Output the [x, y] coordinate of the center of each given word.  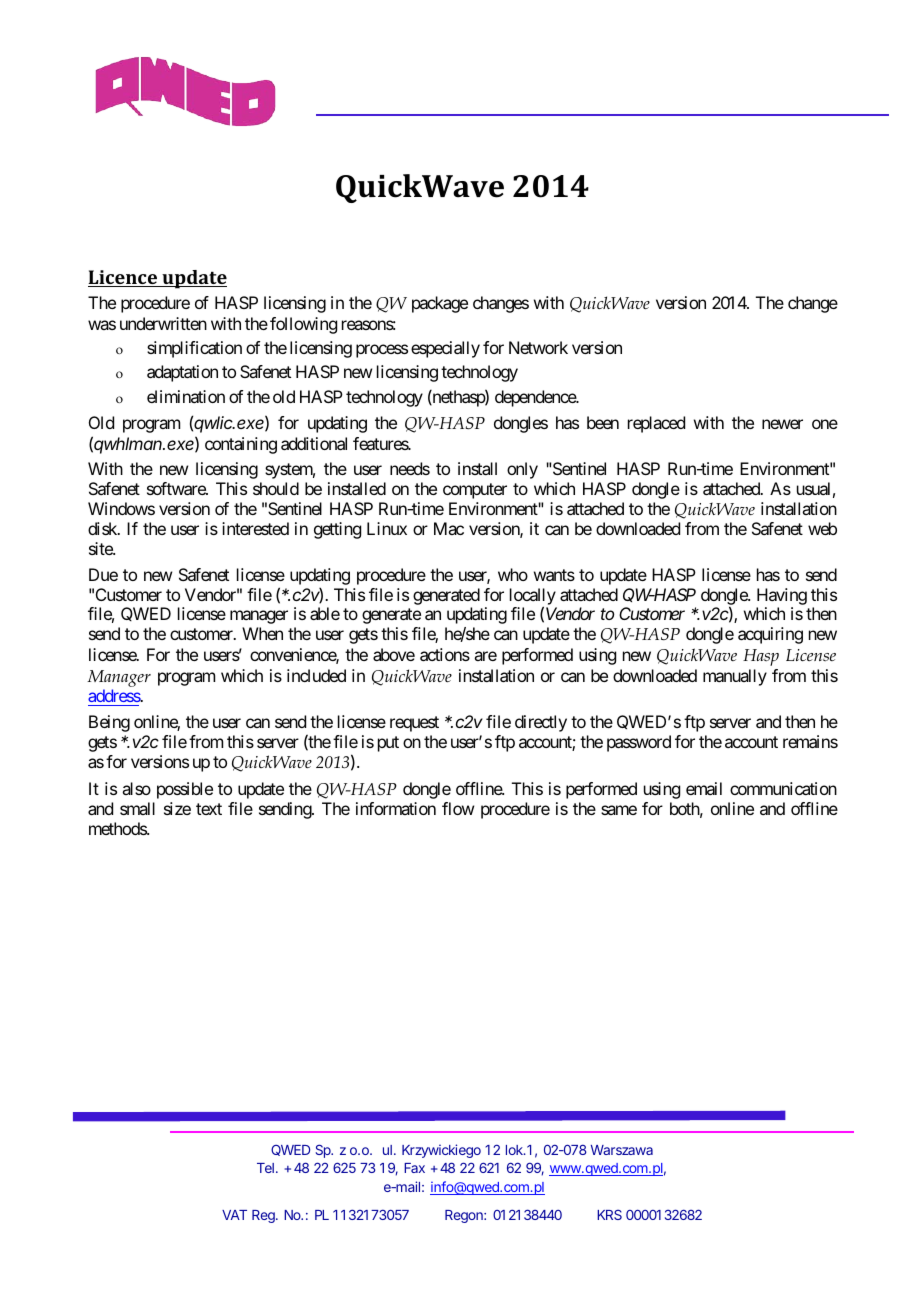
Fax [414, 1168]
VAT [234, 1215]
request [414, 724]
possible [185, 790]
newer [782, 424]
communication [783, 788]
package [440, 304]
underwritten [163, 323]
